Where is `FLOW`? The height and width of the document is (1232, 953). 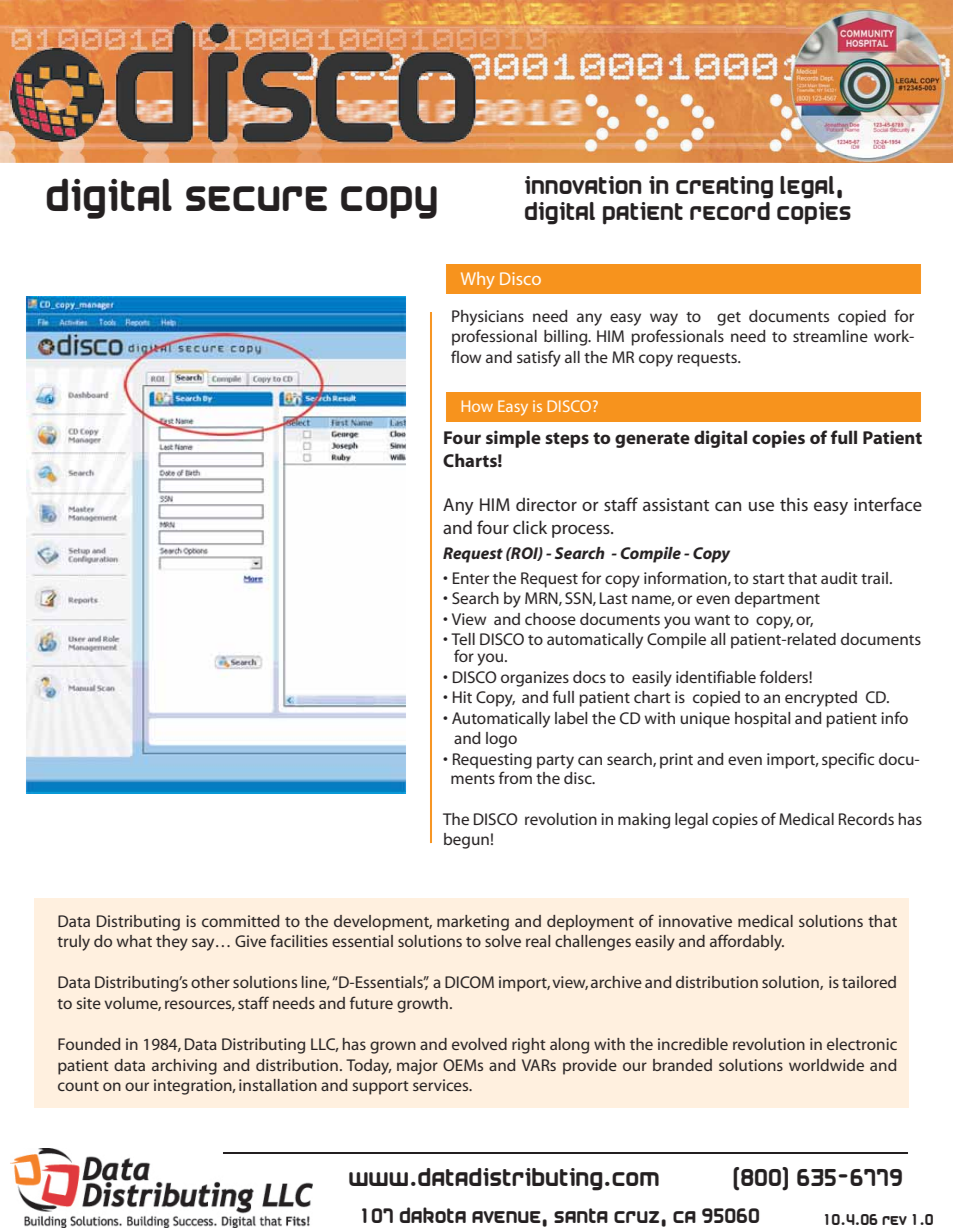 FLOW is located at coordinates (466, 356).
